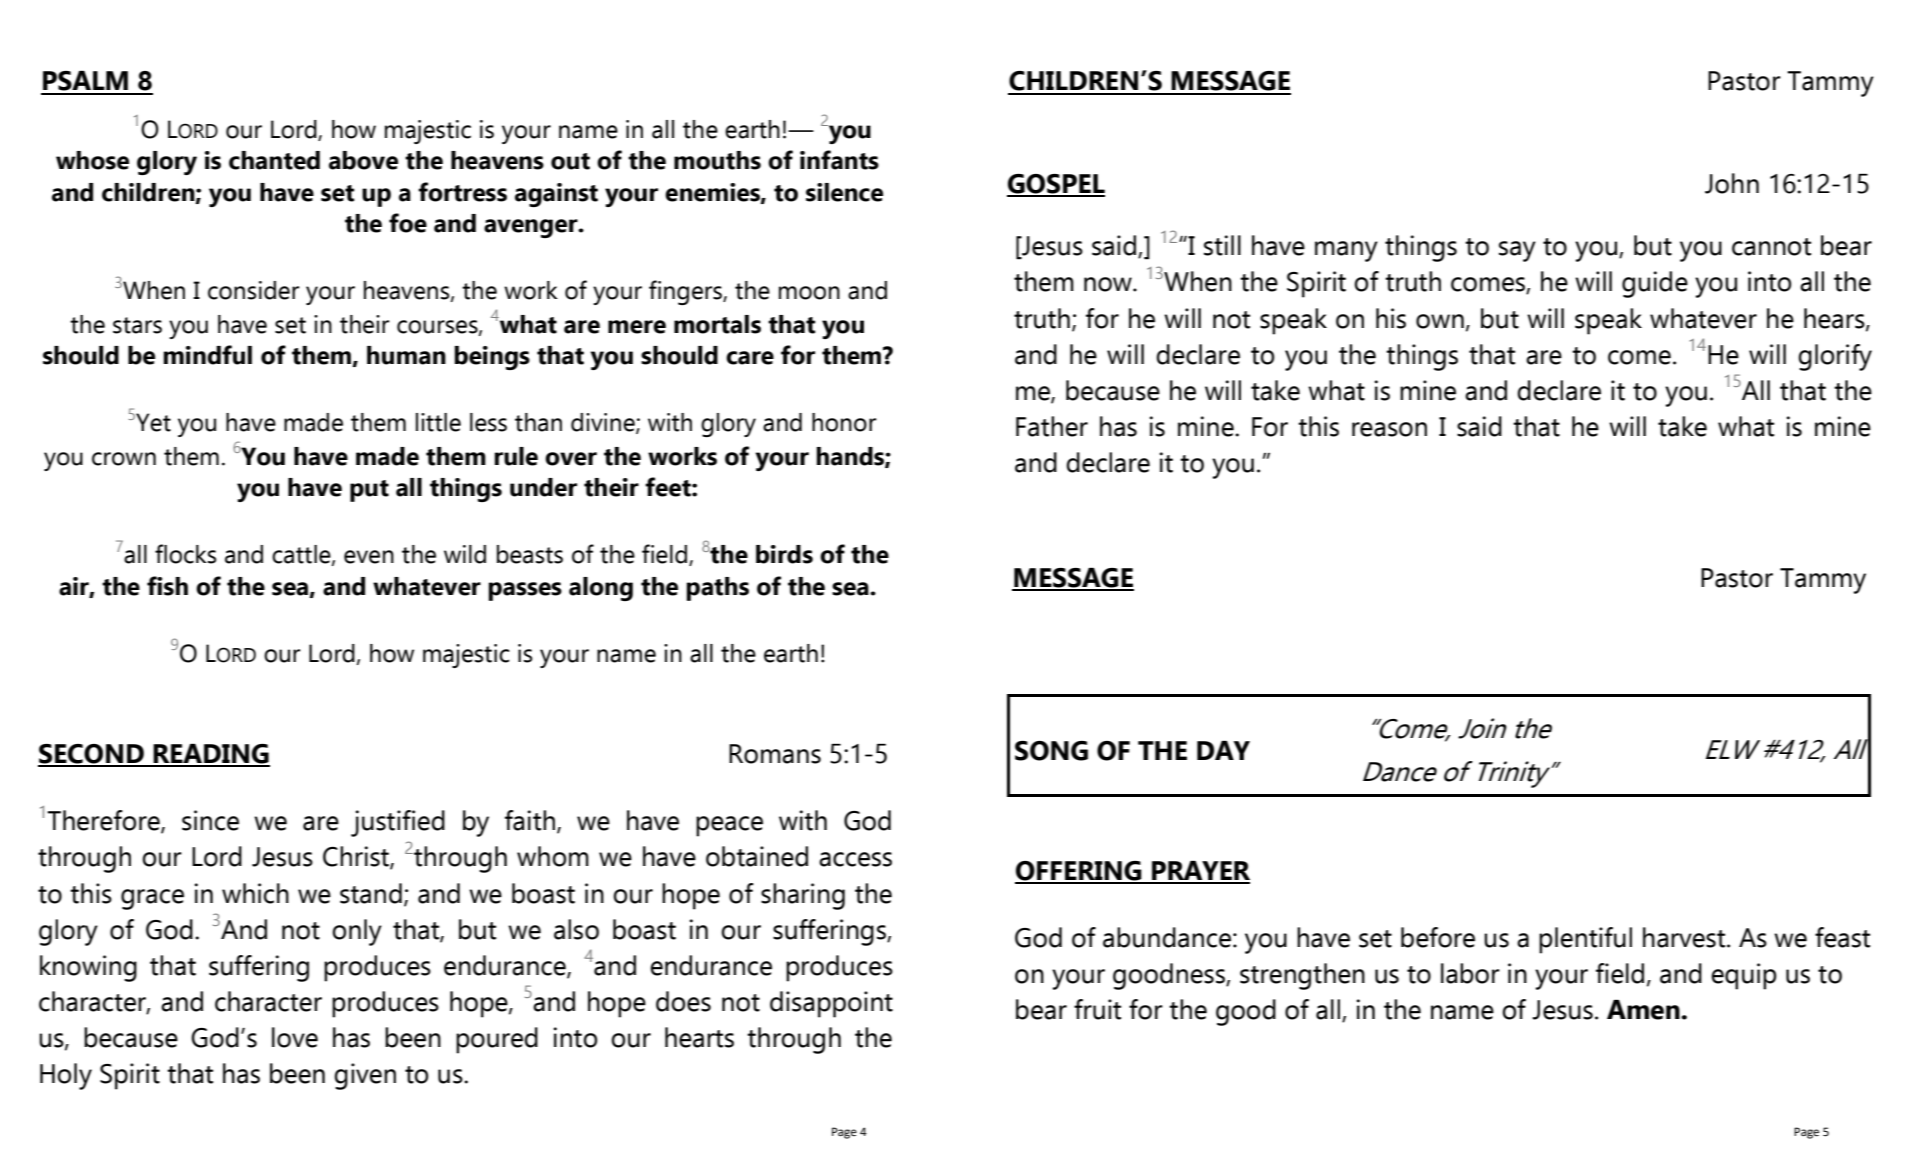 The width and height of the document is (1914, 1162). I want to click on love, so click(295, 1037).
